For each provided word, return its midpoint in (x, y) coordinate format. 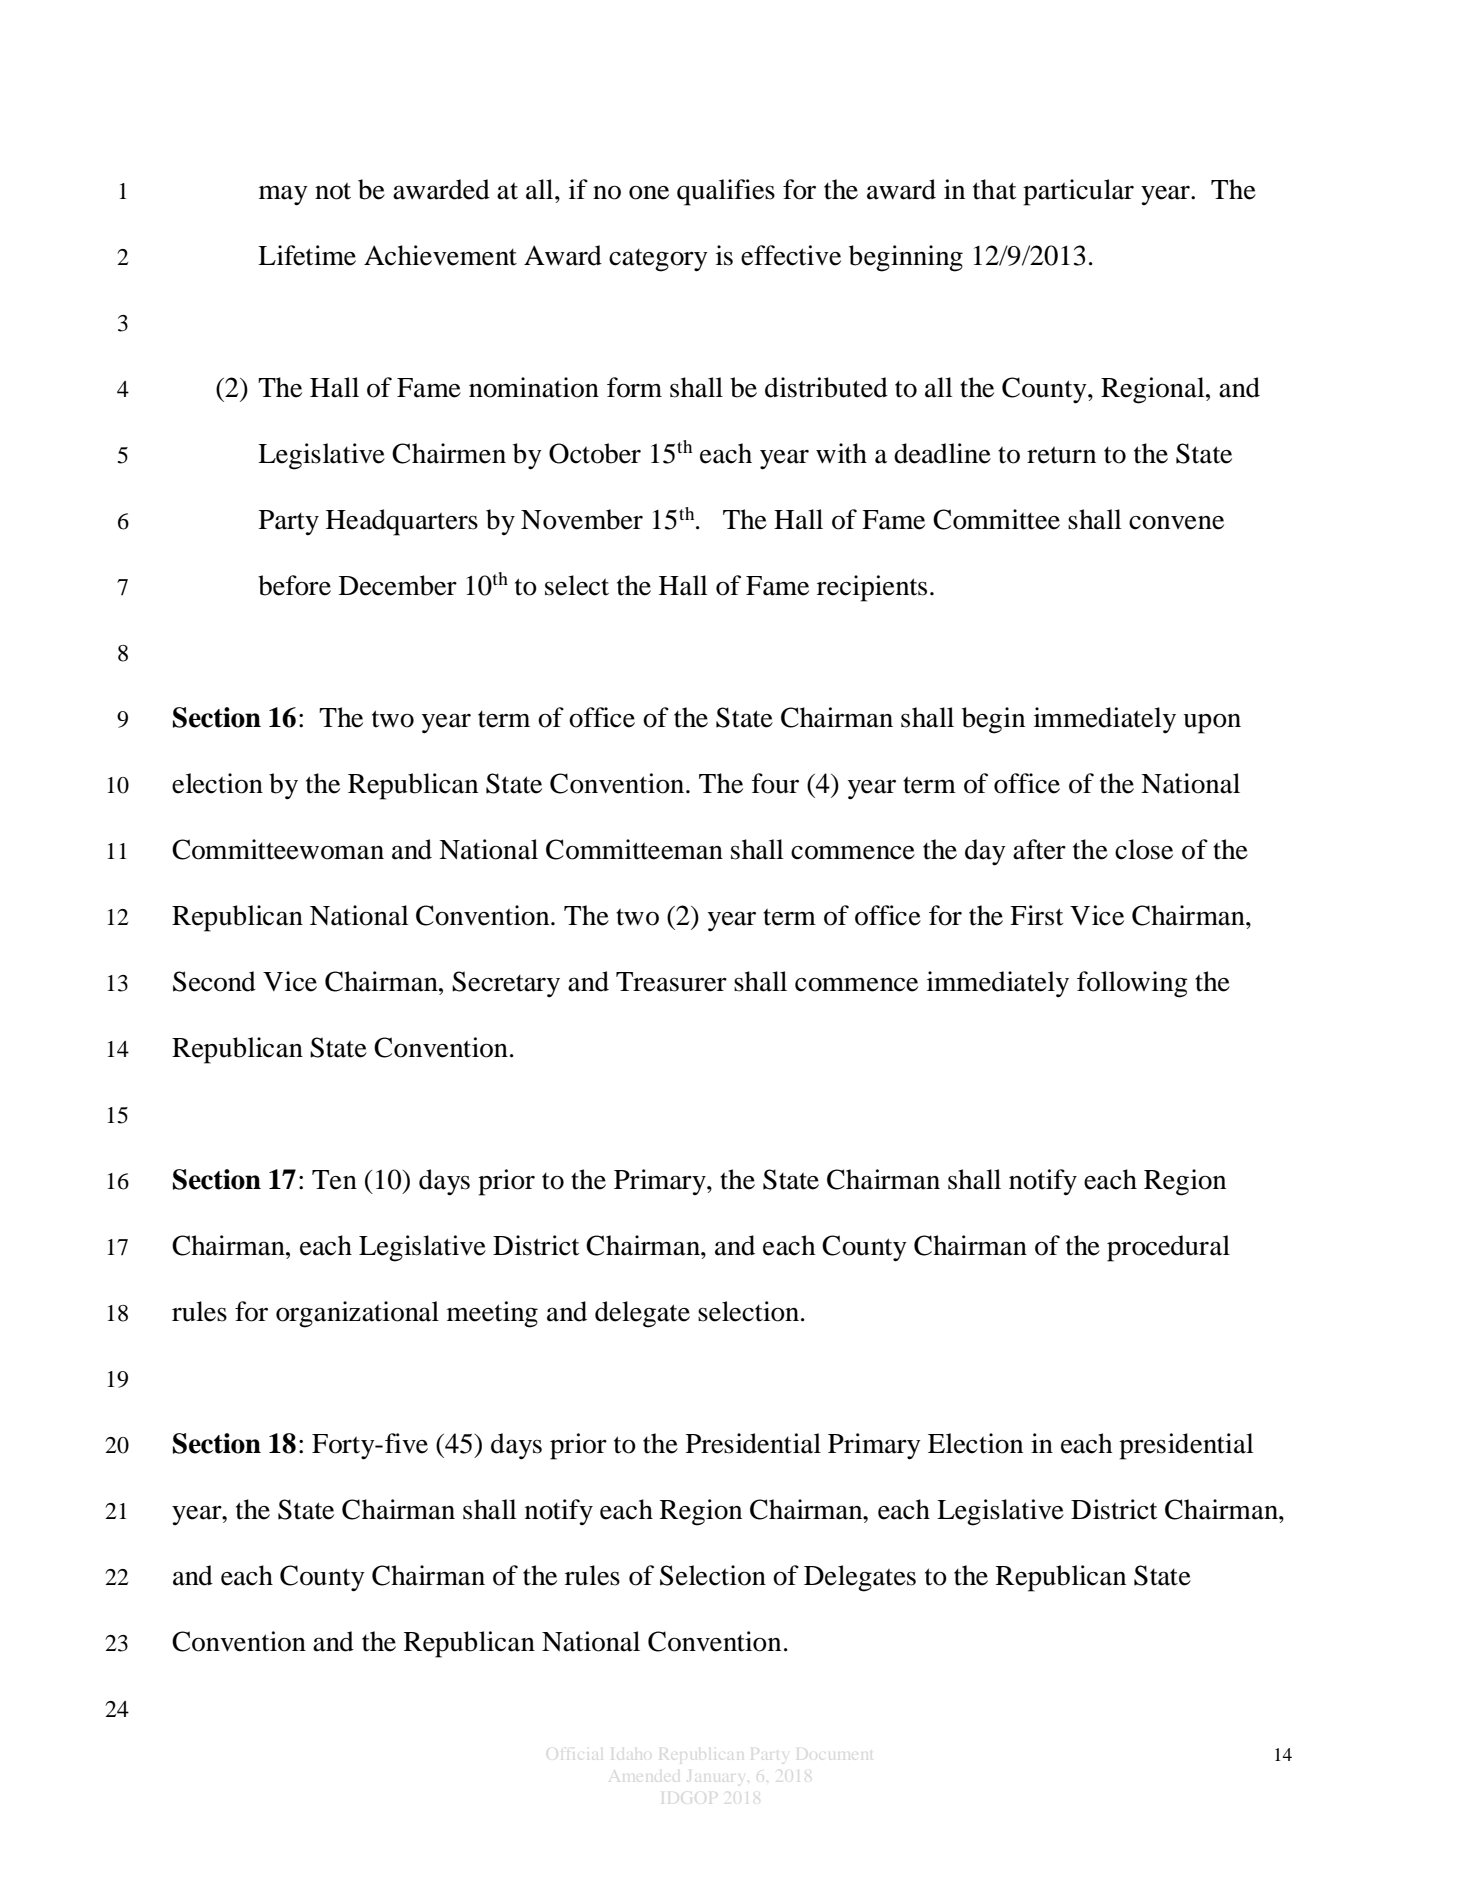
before (294, 585)
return (1061, 455)
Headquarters (402, 522)
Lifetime (307, 255)
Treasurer (671, 982)
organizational (357, 1314)
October (595, 453)
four (775, 783)
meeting (492, 1314)
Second (214, 981)
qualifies (726, 192)
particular (1078, 192)
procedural (1168, 1248)
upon (1212, 724)
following (1132, 984)
